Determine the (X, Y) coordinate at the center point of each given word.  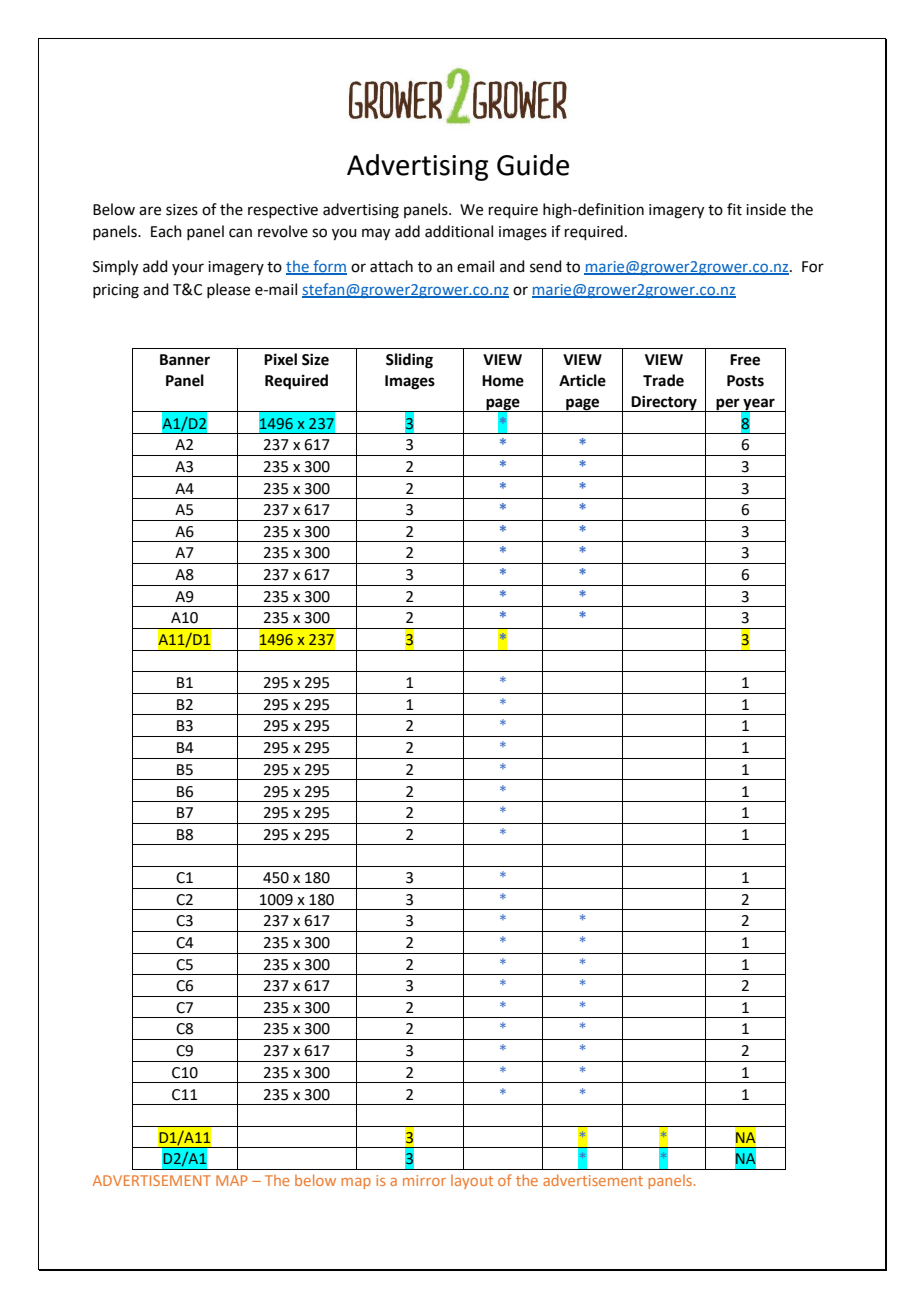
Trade (663, 380)
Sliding (409, 361)
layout (472, 1182)
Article (582, 380)
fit (734, 209)
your (188, 269)
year (759, 405)
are (150, 211)
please (228, 290)
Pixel (280, 359)
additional (459, 231)
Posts (745, 381)
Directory (664, 403)
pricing (116, 291)
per (728, 405)
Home (503, 381)
